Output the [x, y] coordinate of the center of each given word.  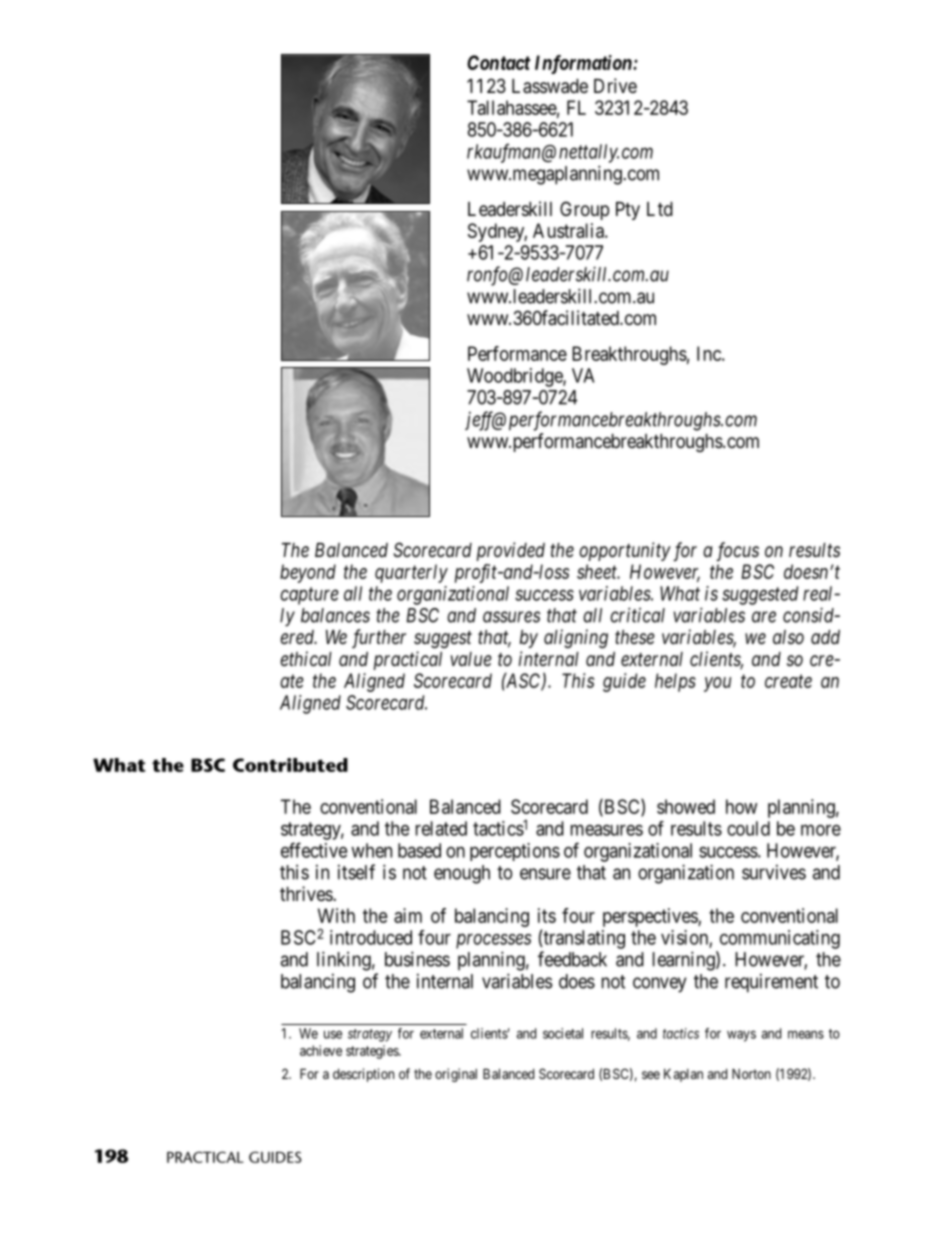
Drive [615, 85]
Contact [499, 62]
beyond [308, 573]
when [371, 850]
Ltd [660, 209]
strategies [373, 1052]
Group [584, 210]
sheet [598, 571]
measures [607, 830]
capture [309, 596]
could [748, 828]
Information [584, 64]
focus [737, 552]
